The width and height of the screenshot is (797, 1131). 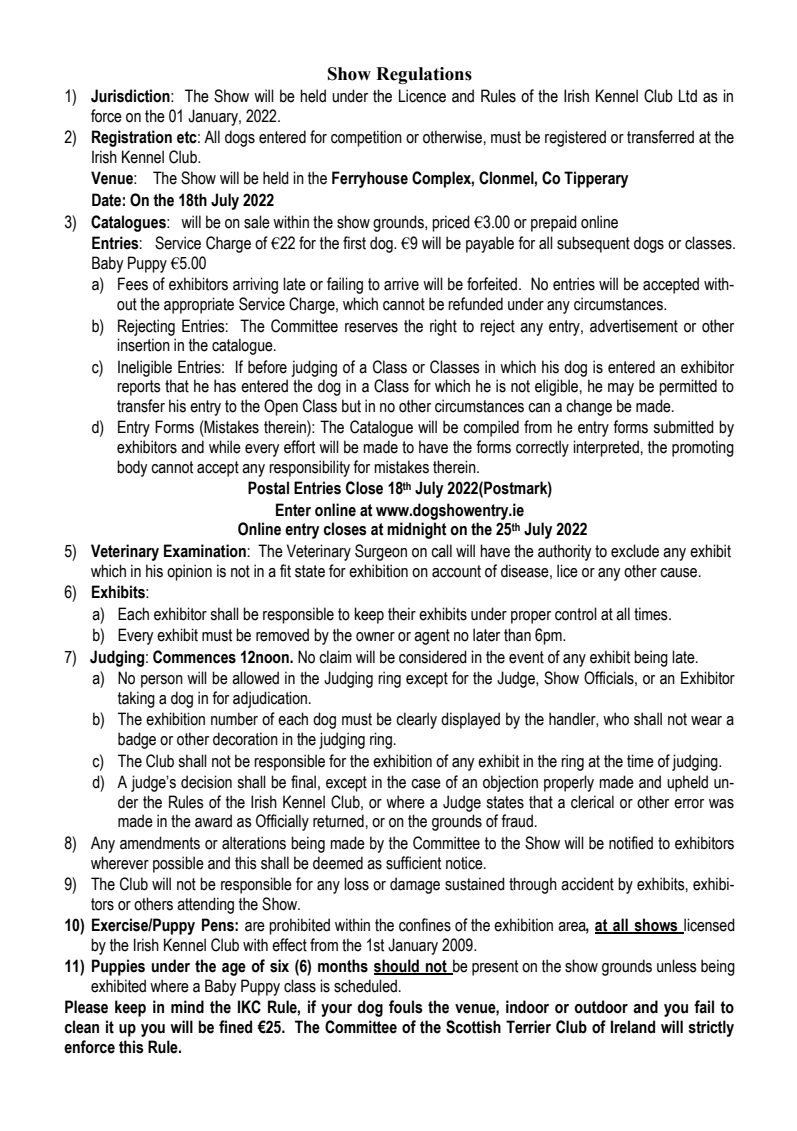 I want to click on opinion, so click(x=189, y=572).
